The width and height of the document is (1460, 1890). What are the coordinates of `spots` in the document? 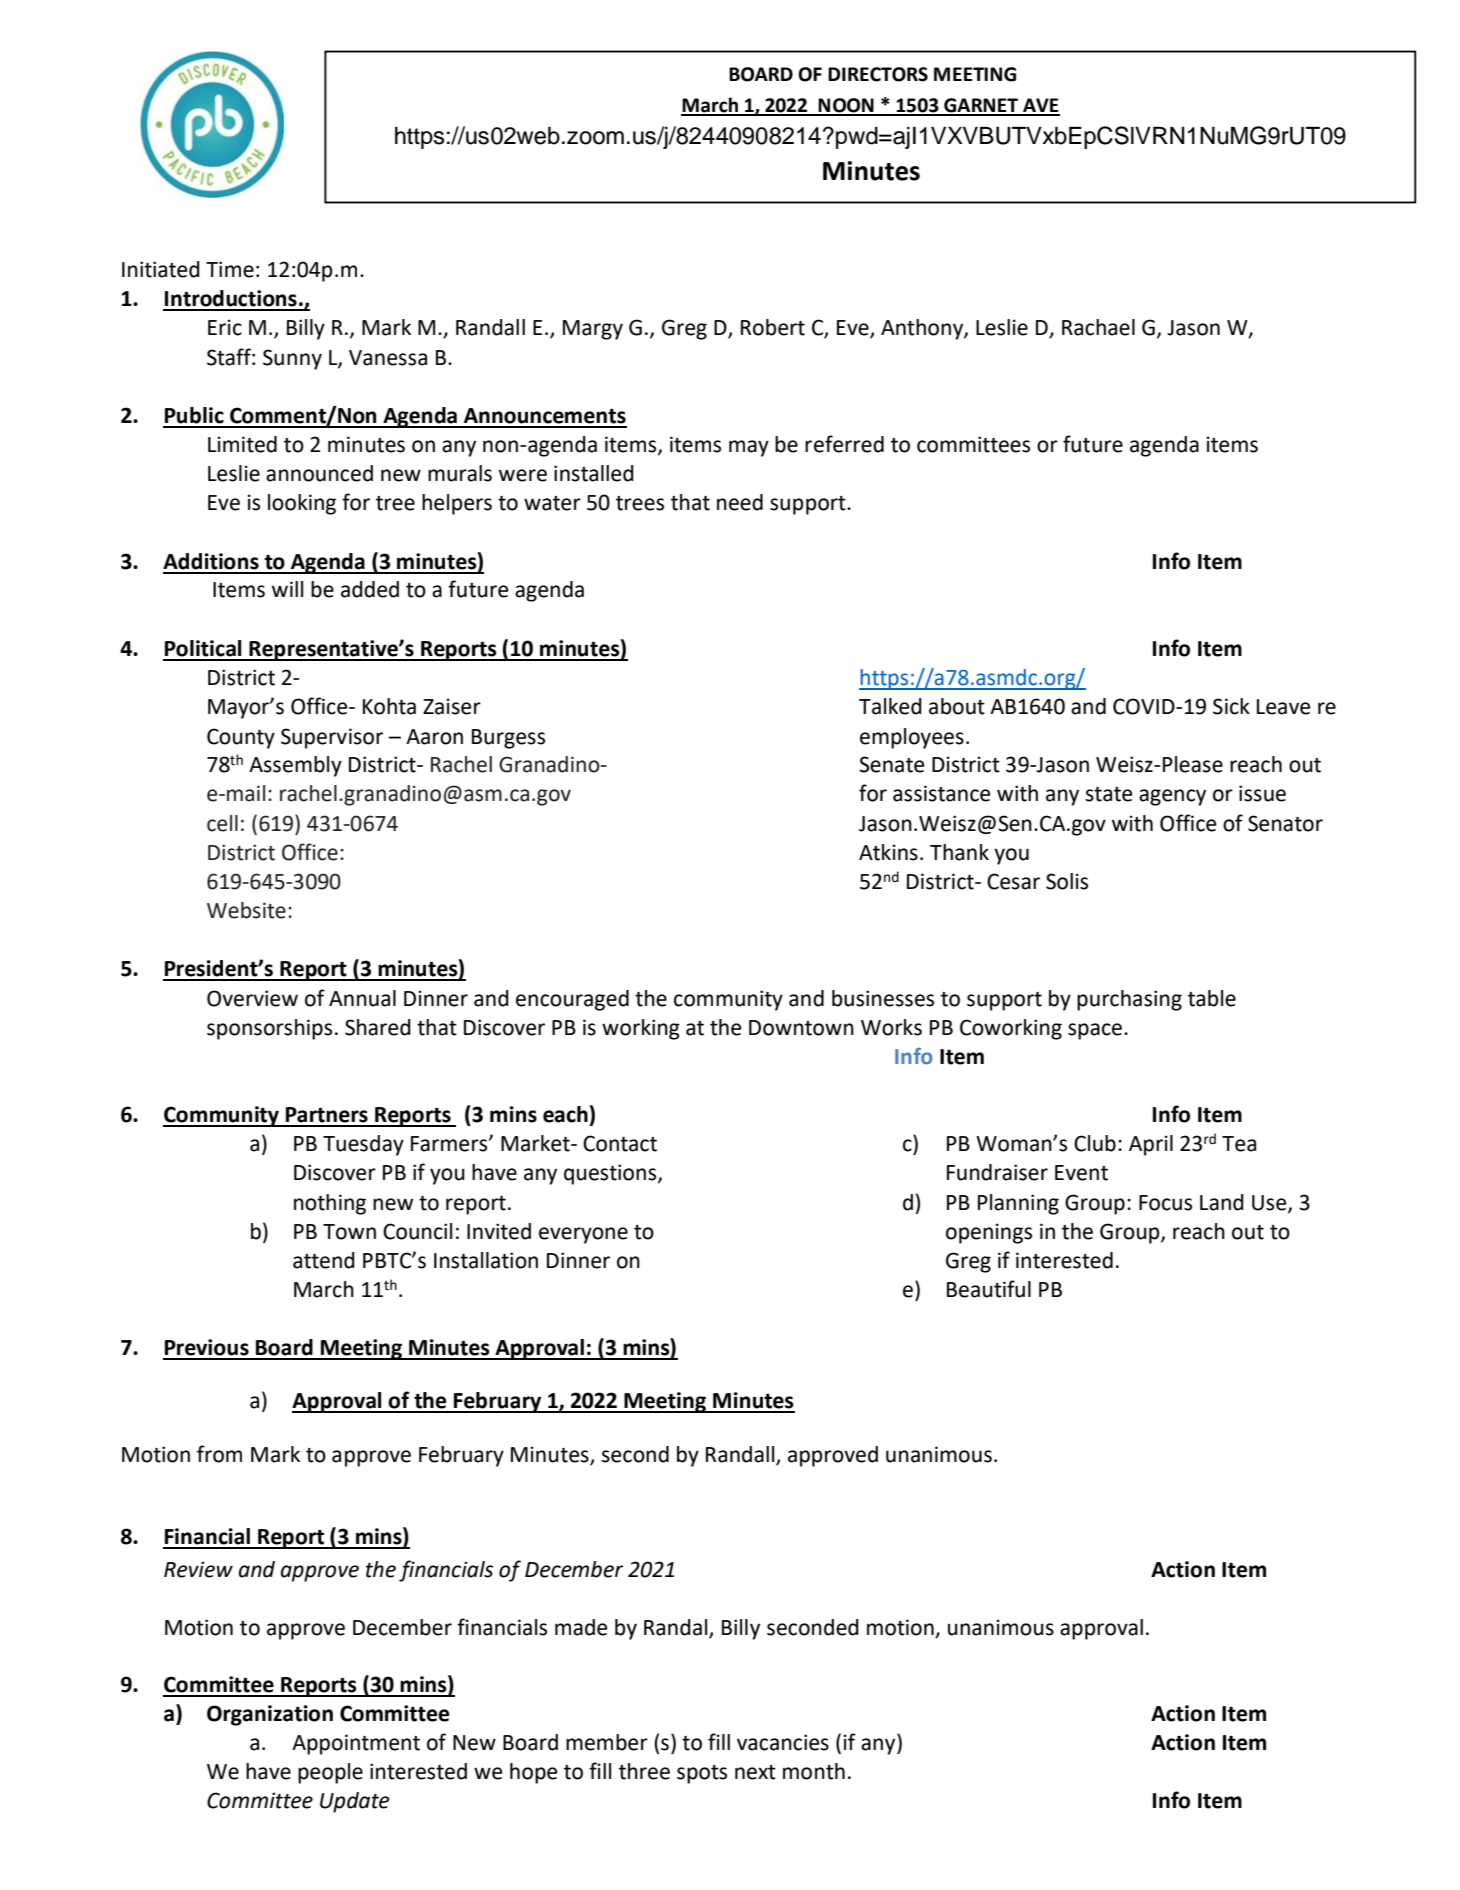 It's located at (702, 1774).
